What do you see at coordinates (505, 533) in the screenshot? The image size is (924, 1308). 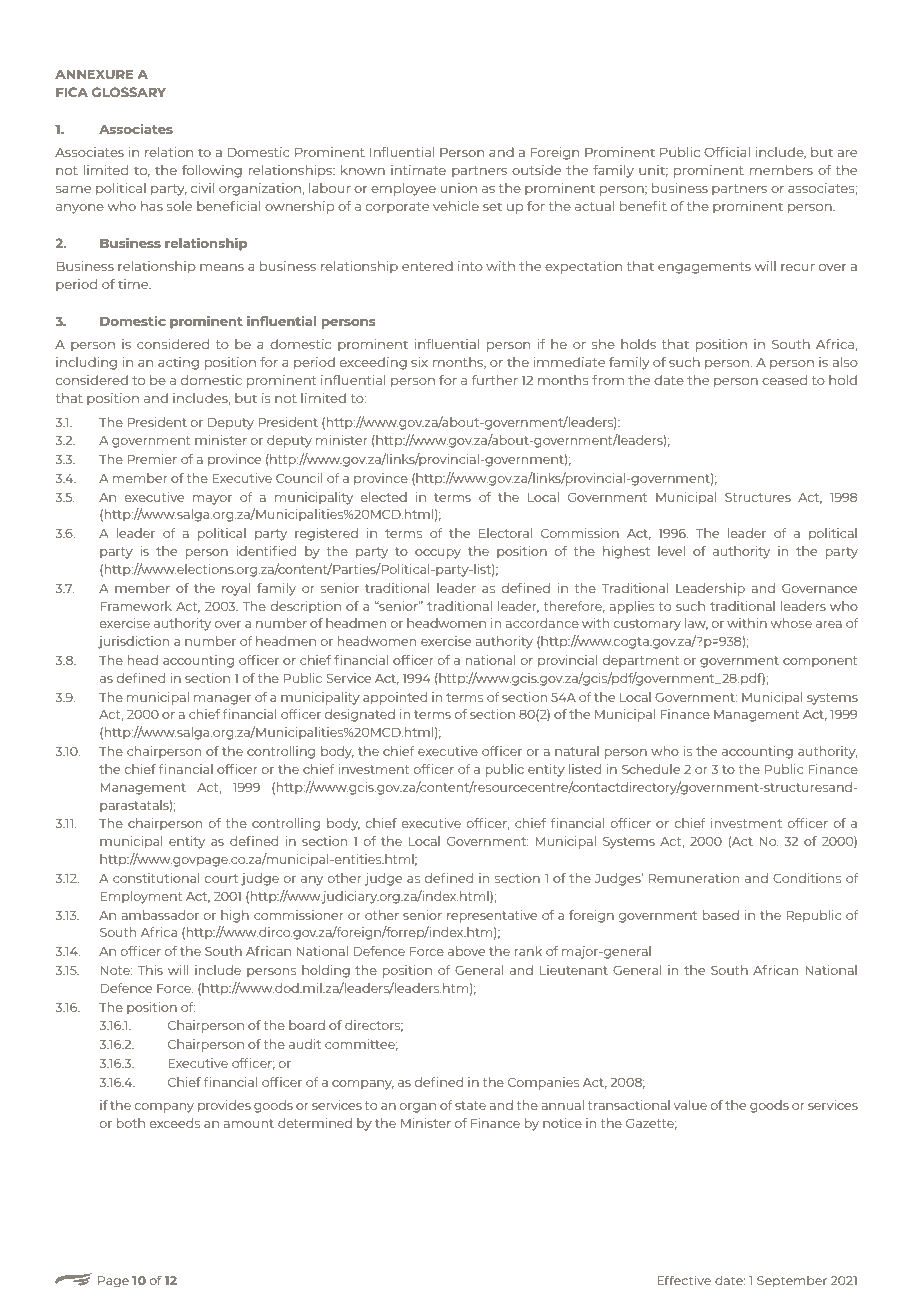 I see `Electoral` at bounding box center [505, 533].
